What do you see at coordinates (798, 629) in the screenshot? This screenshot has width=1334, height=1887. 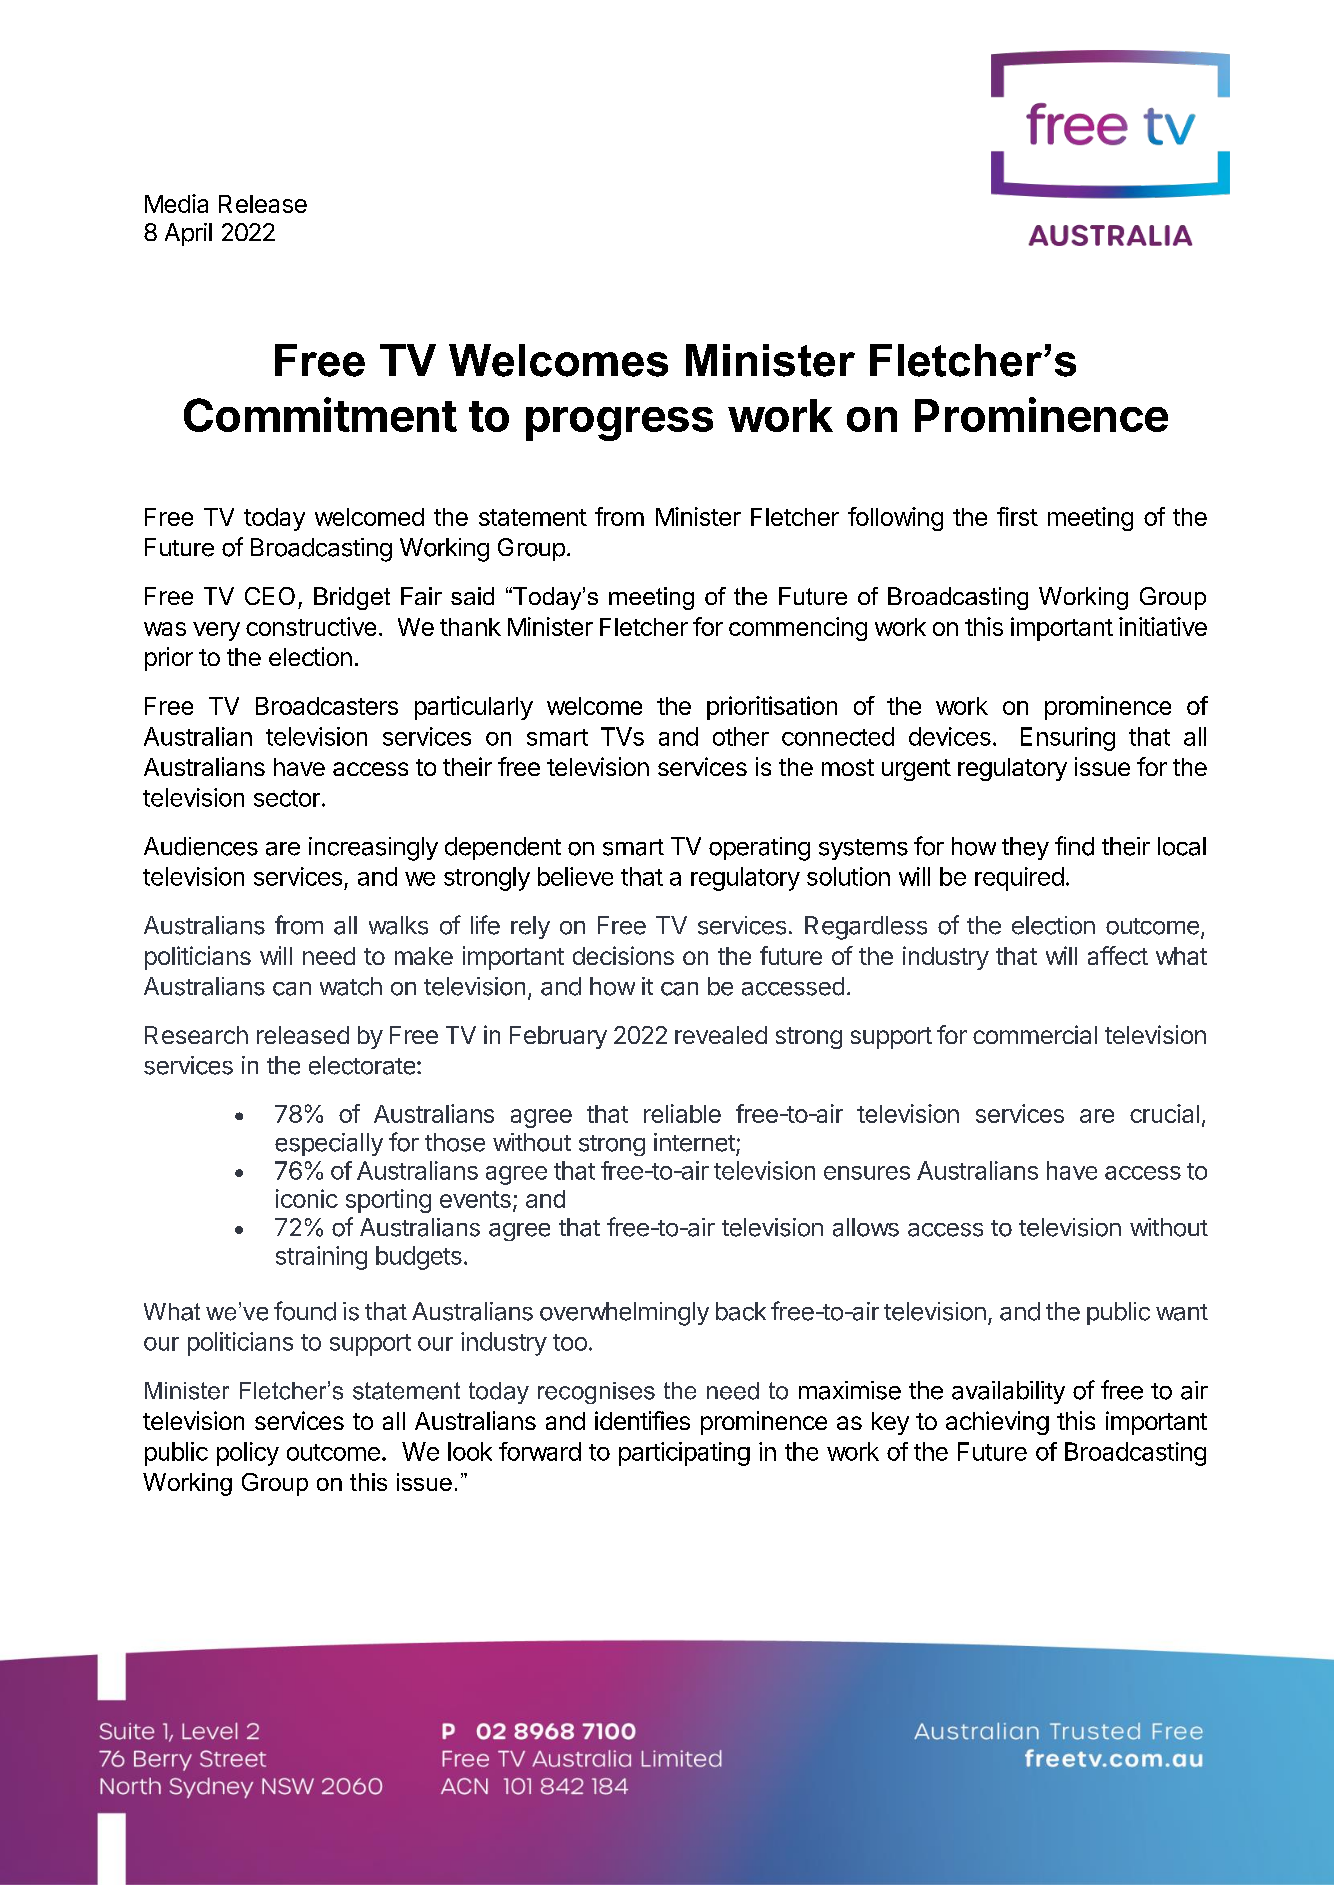 I see `commencing` at bounding box center [798, 629].
